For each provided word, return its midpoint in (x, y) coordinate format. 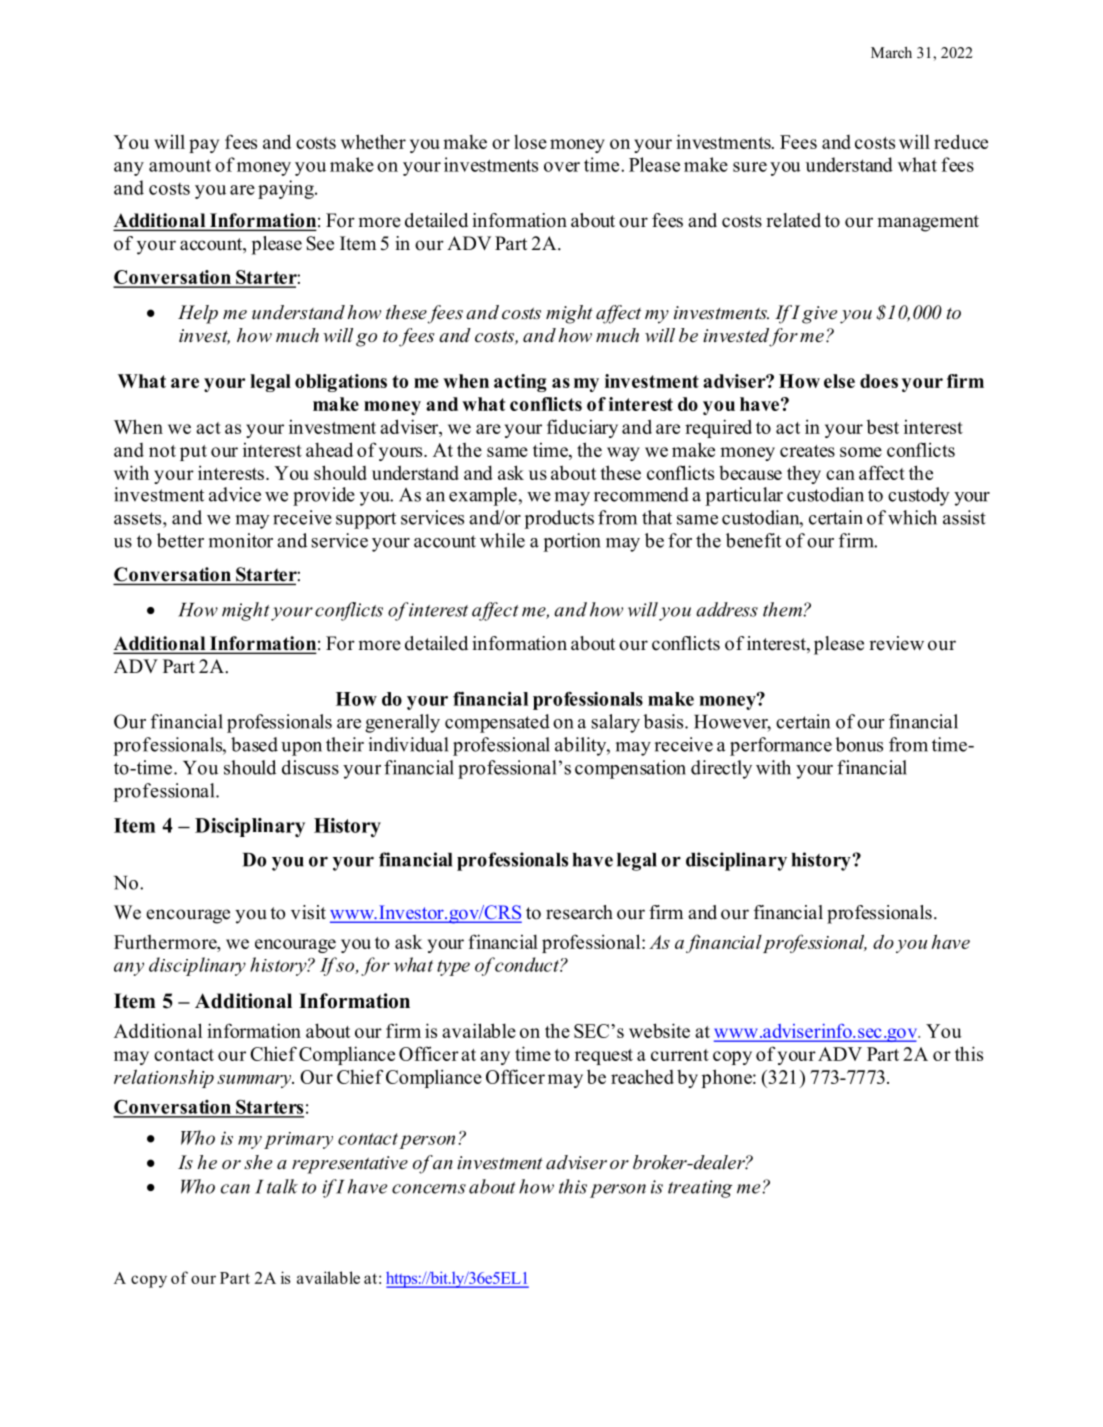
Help (198, 314)
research (579, 912)
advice (235, 494)
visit (308, 912)
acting (520, 383)
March (891, 52)
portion (572, 542)
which (912, 517)
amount (180, 165)
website (659, 1030)
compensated (497, 723)
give (819, 315)
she (258, 1162)
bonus (859, 744)
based (254, 744)
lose (530, 141)
